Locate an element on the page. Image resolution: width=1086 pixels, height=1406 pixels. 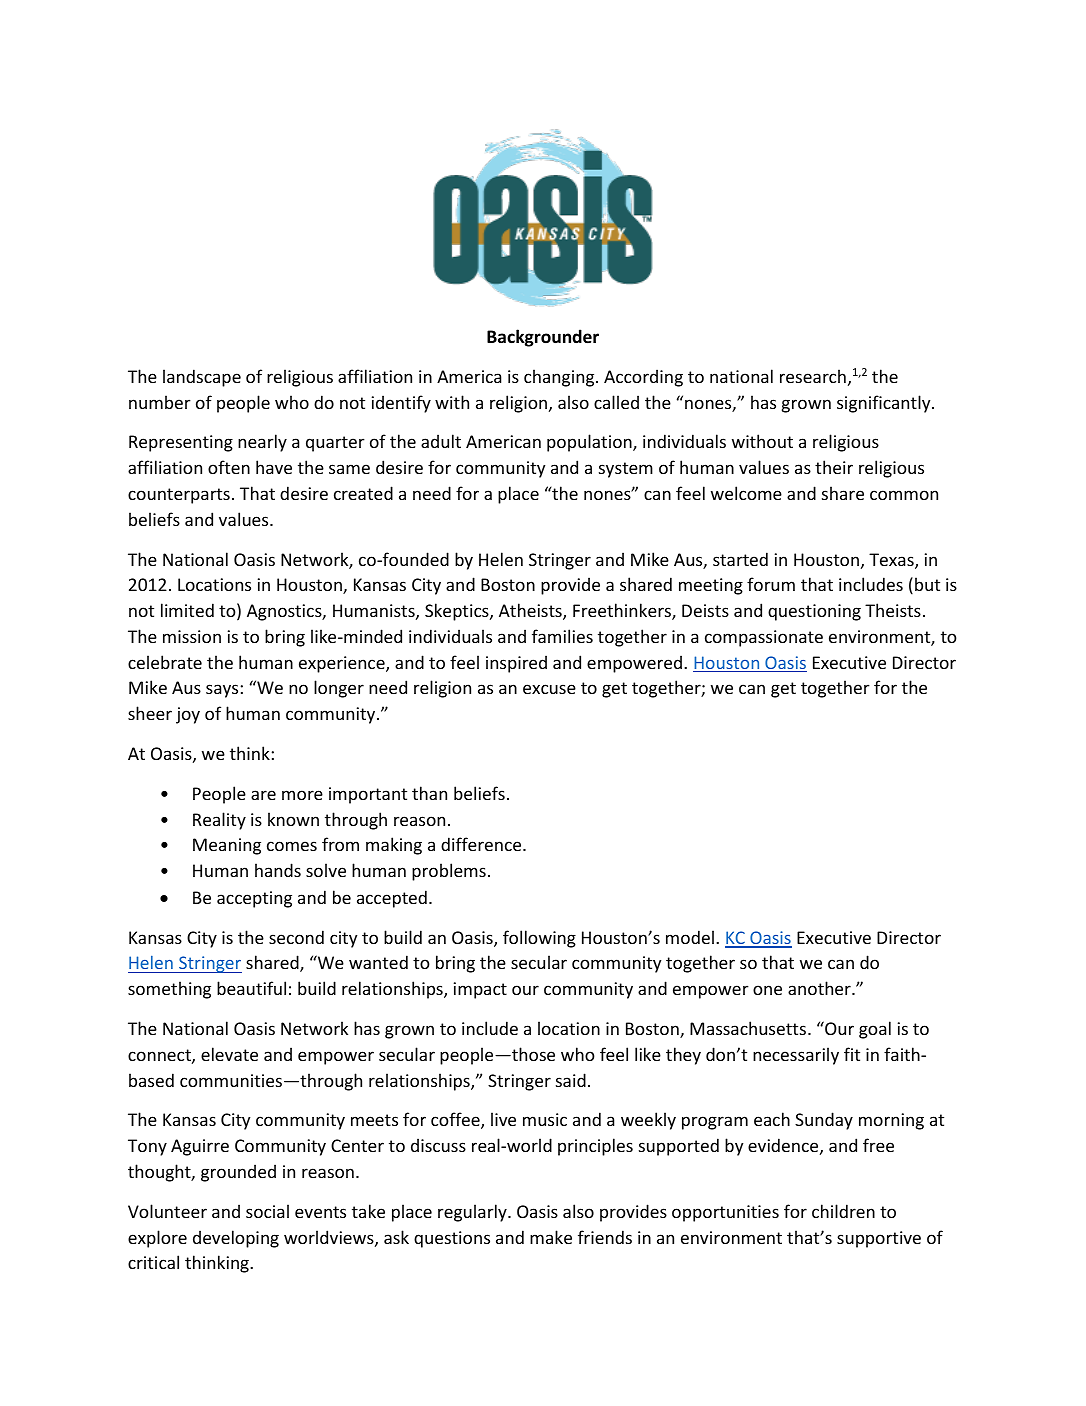
developing is located at coordinates (236, 1239).
